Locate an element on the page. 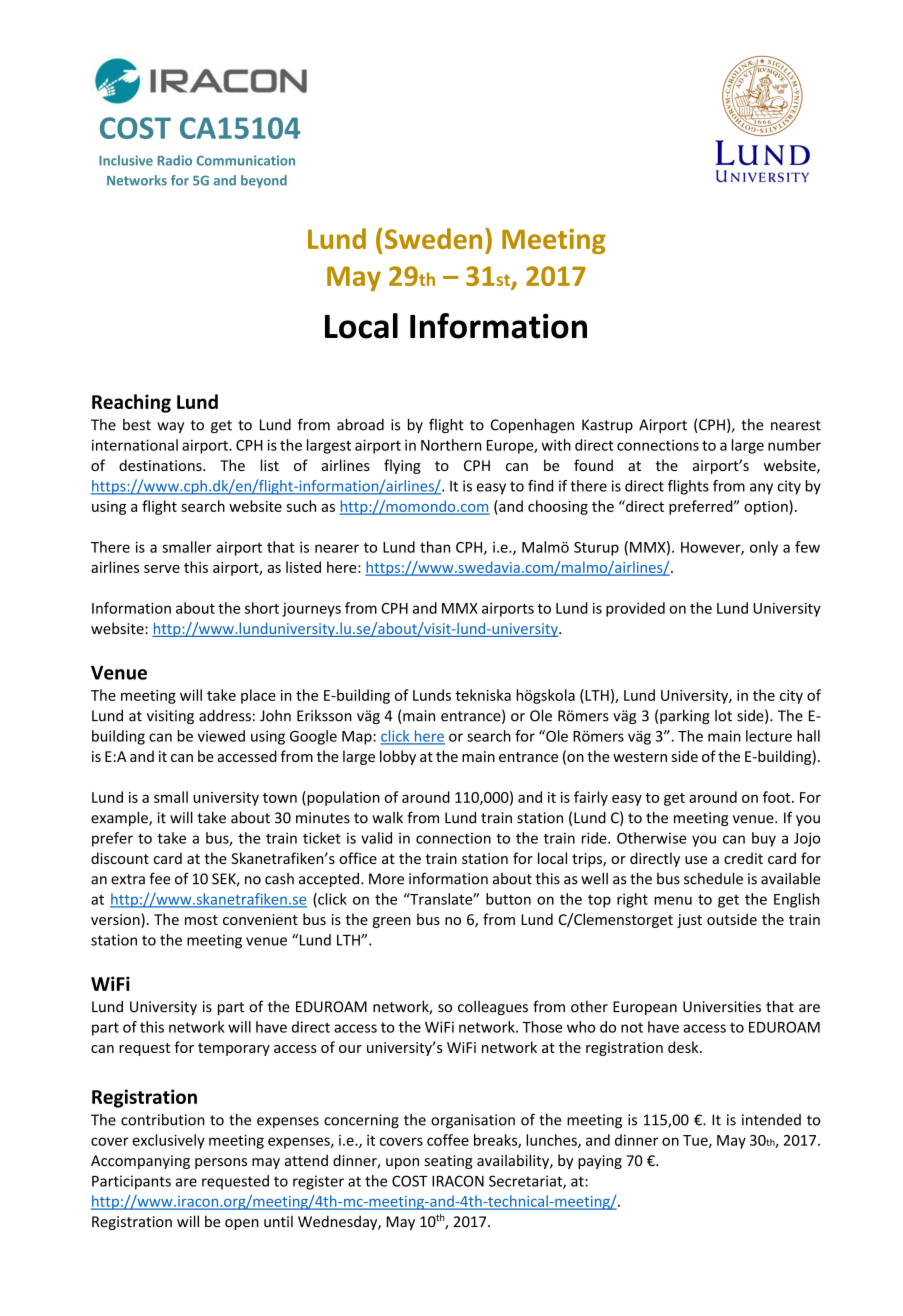 The width and height of the page is (903, 1316). than is located at coordinates (435, 547).
